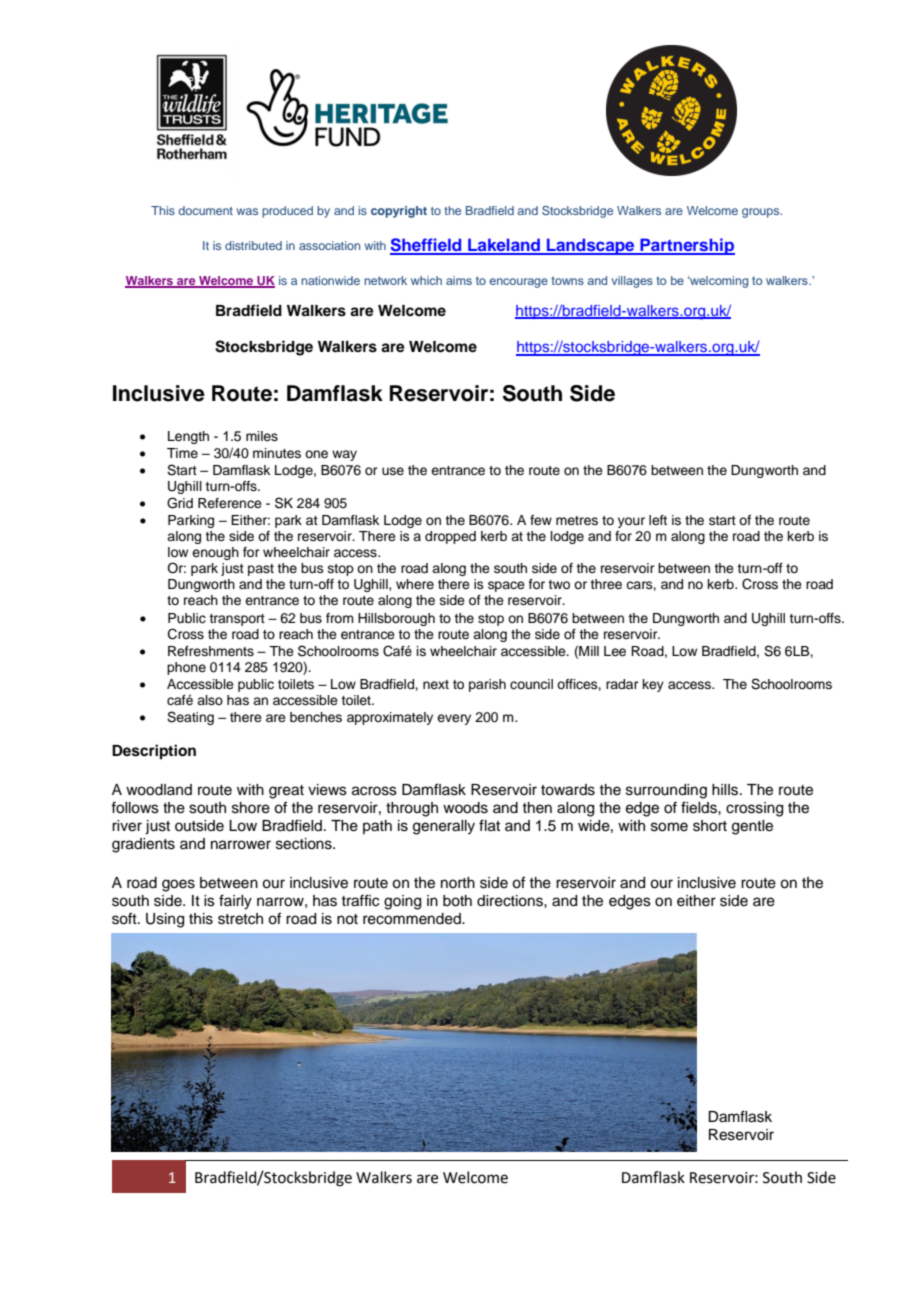  Describe the element at coordinates (658, 520) in the screenshot. I see `left` at that location.
